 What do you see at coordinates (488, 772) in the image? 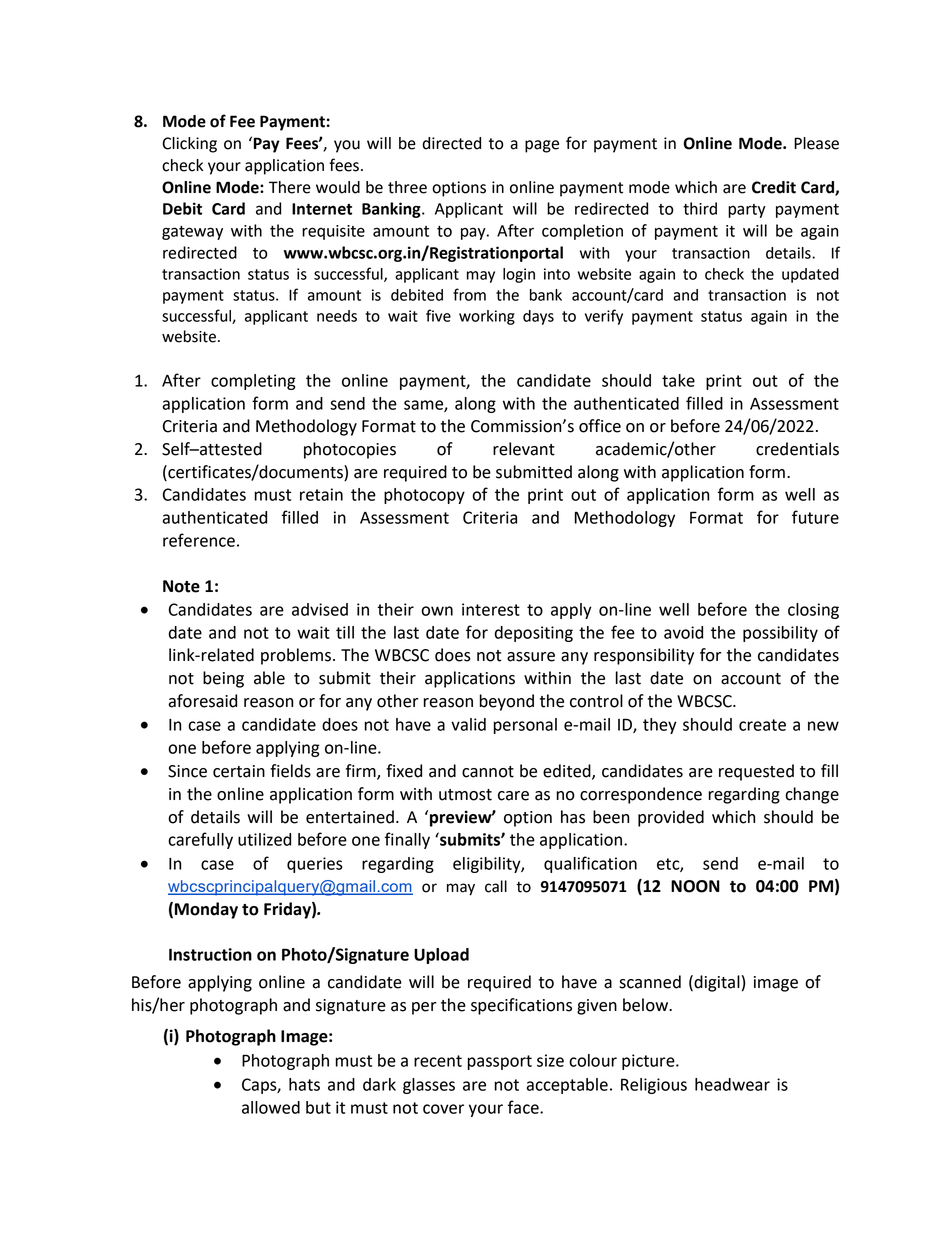
I see `cannot` at bounding box center [488, 772].
